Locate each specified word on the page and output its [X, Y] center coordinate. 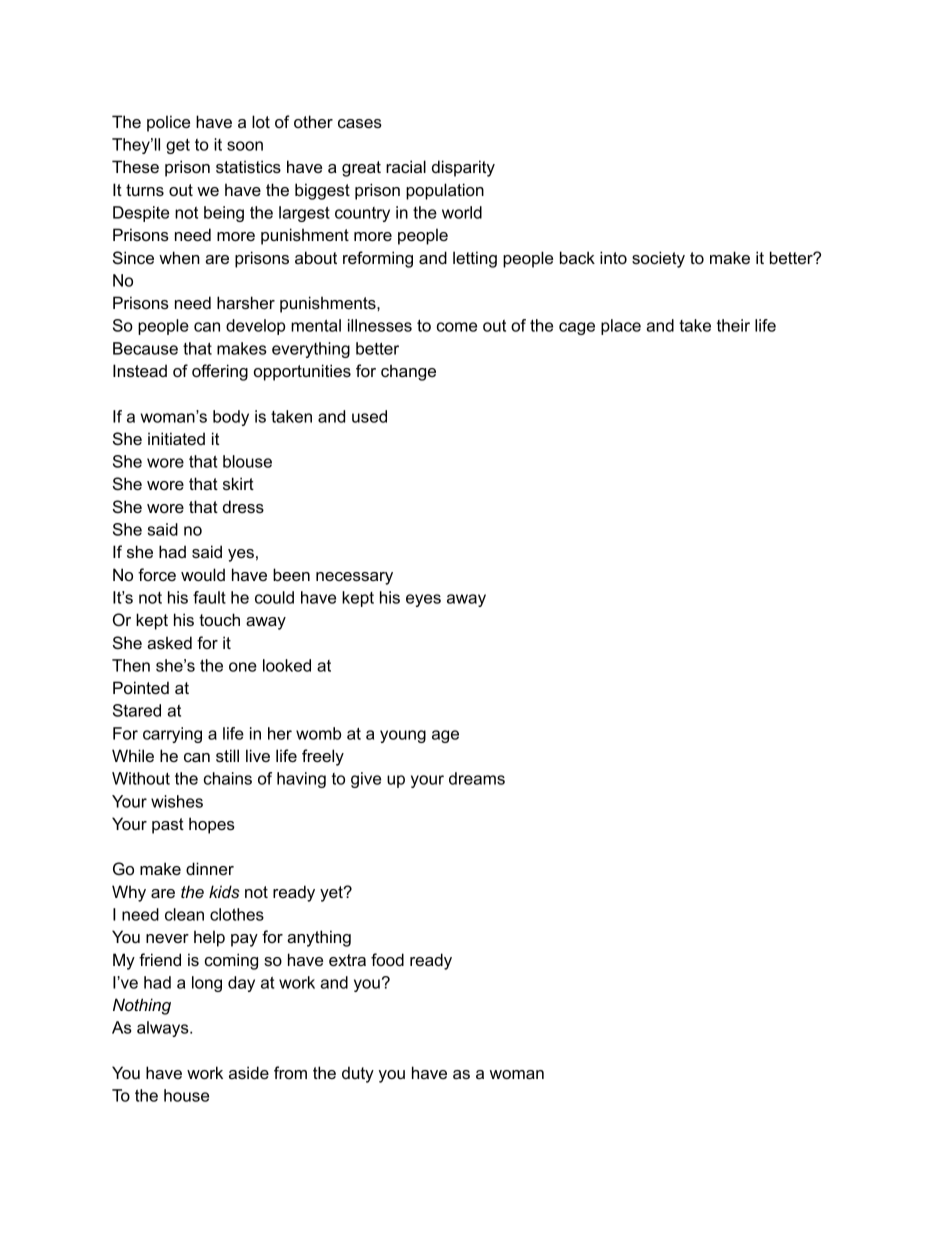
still [227, 755]
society [658, 259]
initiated [176, 438]
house [186, 1095]
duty [358, 1074]
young [403, 736]
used [369, 416]
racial [406, 166]
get [178, 146]
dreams [477, 778]
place [621, 327]
